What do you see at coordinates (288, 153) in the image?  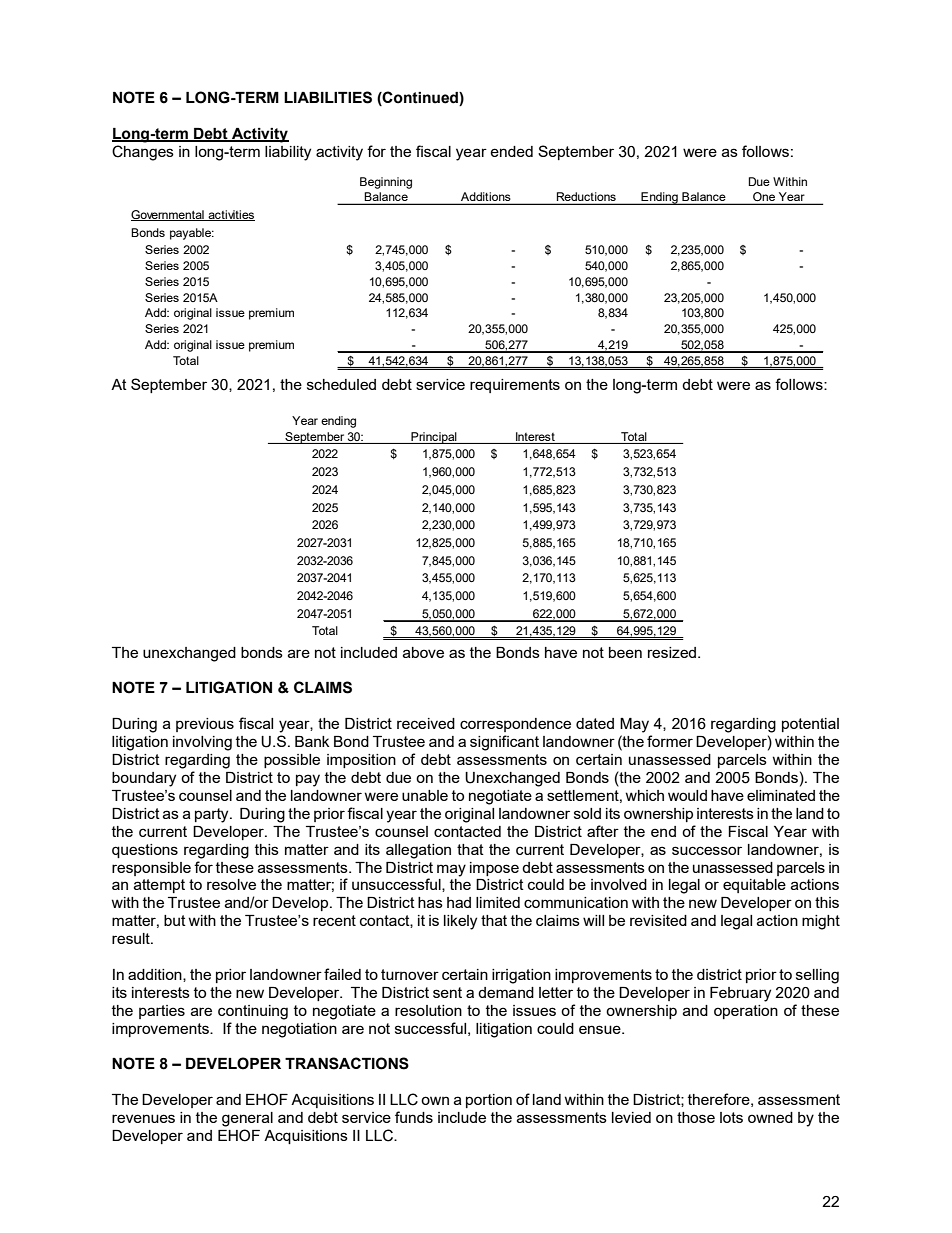 I see `liability` at bounding box center [288, 153].
